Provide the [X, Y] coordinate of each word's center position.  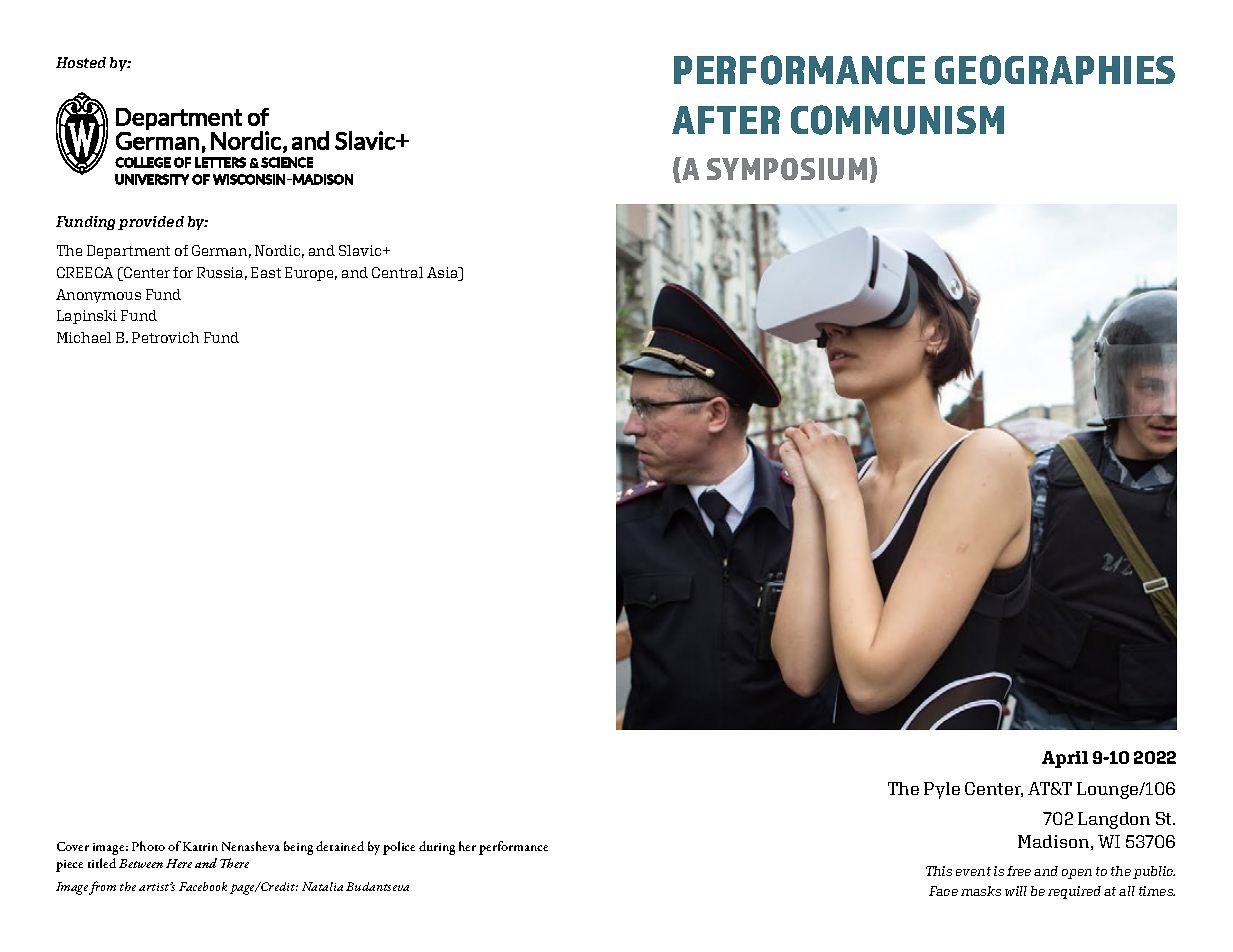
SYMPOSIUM [787, 169]
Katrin [200, 846]
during [437, 848]
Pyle [942, 790]
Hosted [81, 62]
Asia [444, 274]
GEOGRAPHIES [1055, 70]
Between [141, 863]
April [1065, 759]
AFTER [726, 120]
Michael [84, 337]
